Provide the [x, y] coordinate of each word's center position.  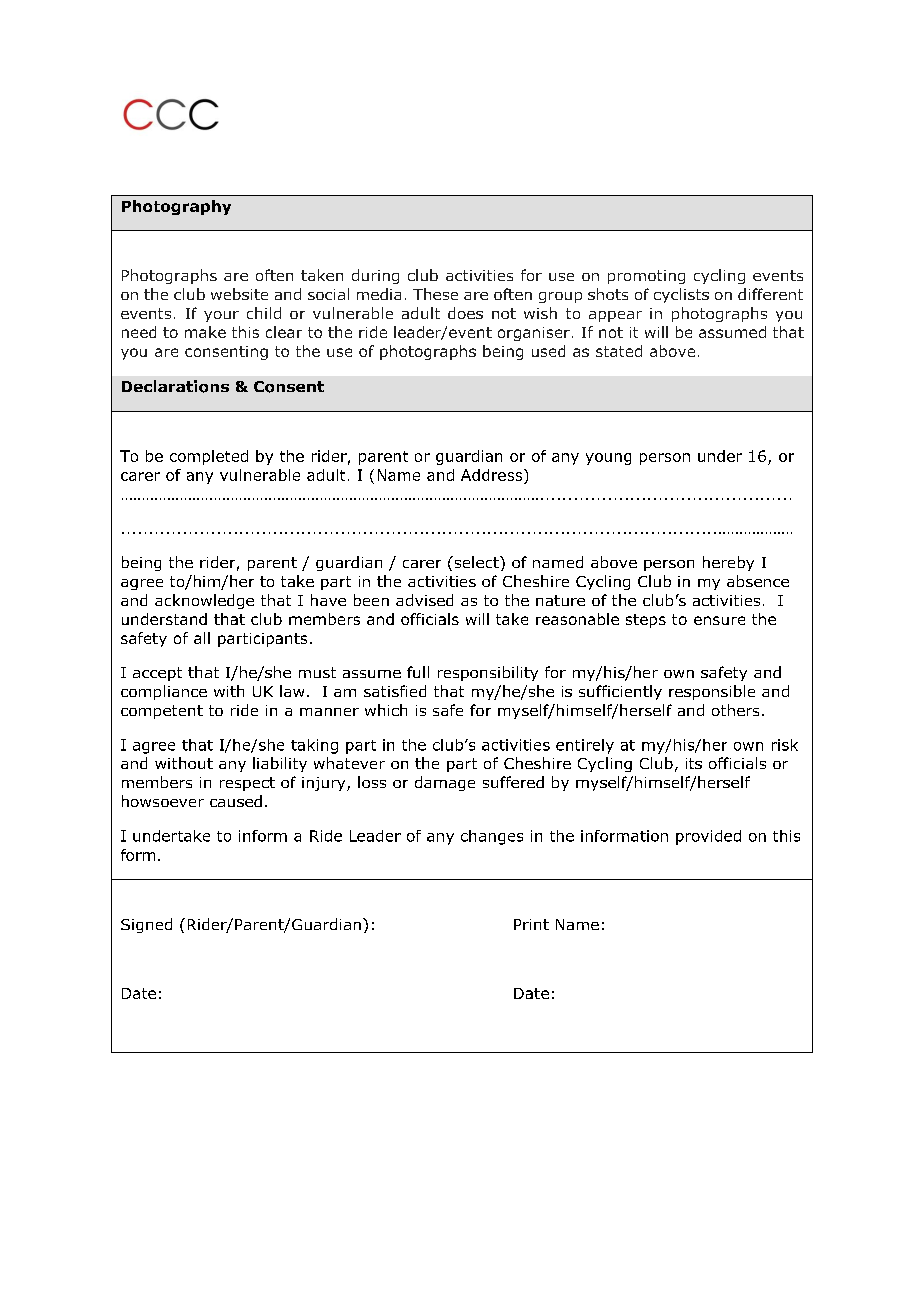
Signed [146, 925]
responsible [712, 692]
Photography [176, 207]
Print [531, 924]
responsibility [488, 673]
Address [493, 475]
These [435, 294]
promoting [646, 277]
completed [209, 457]
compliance [164, 692]
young [608, 459]
